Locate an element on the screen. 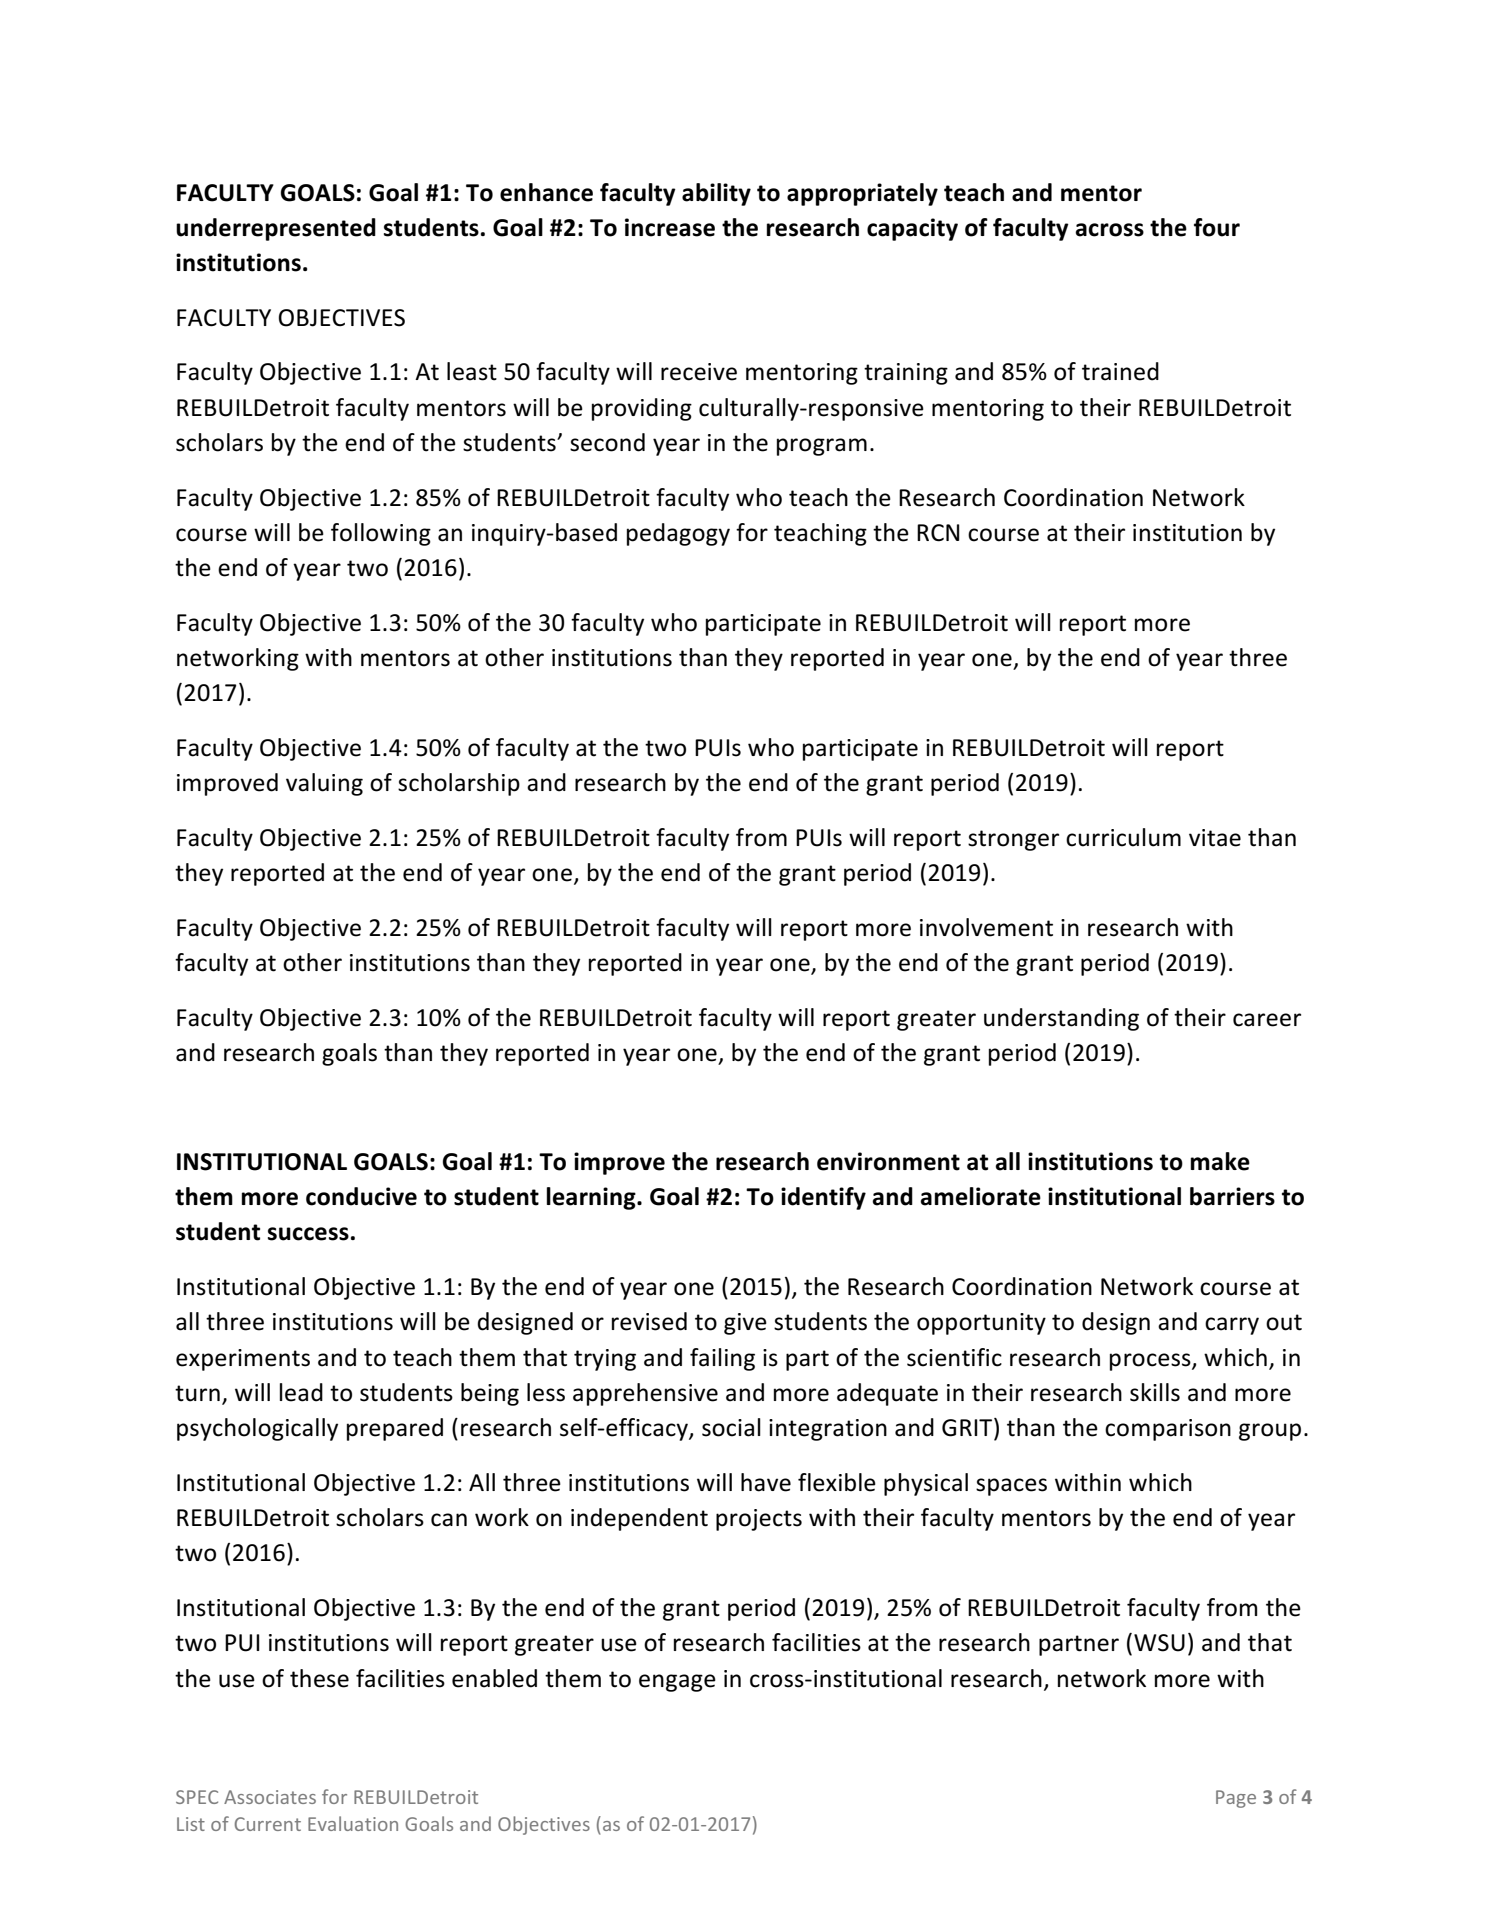 The width and height of the screenshot is (1487, 1925). valuing is located at coordinates (324, 784).
